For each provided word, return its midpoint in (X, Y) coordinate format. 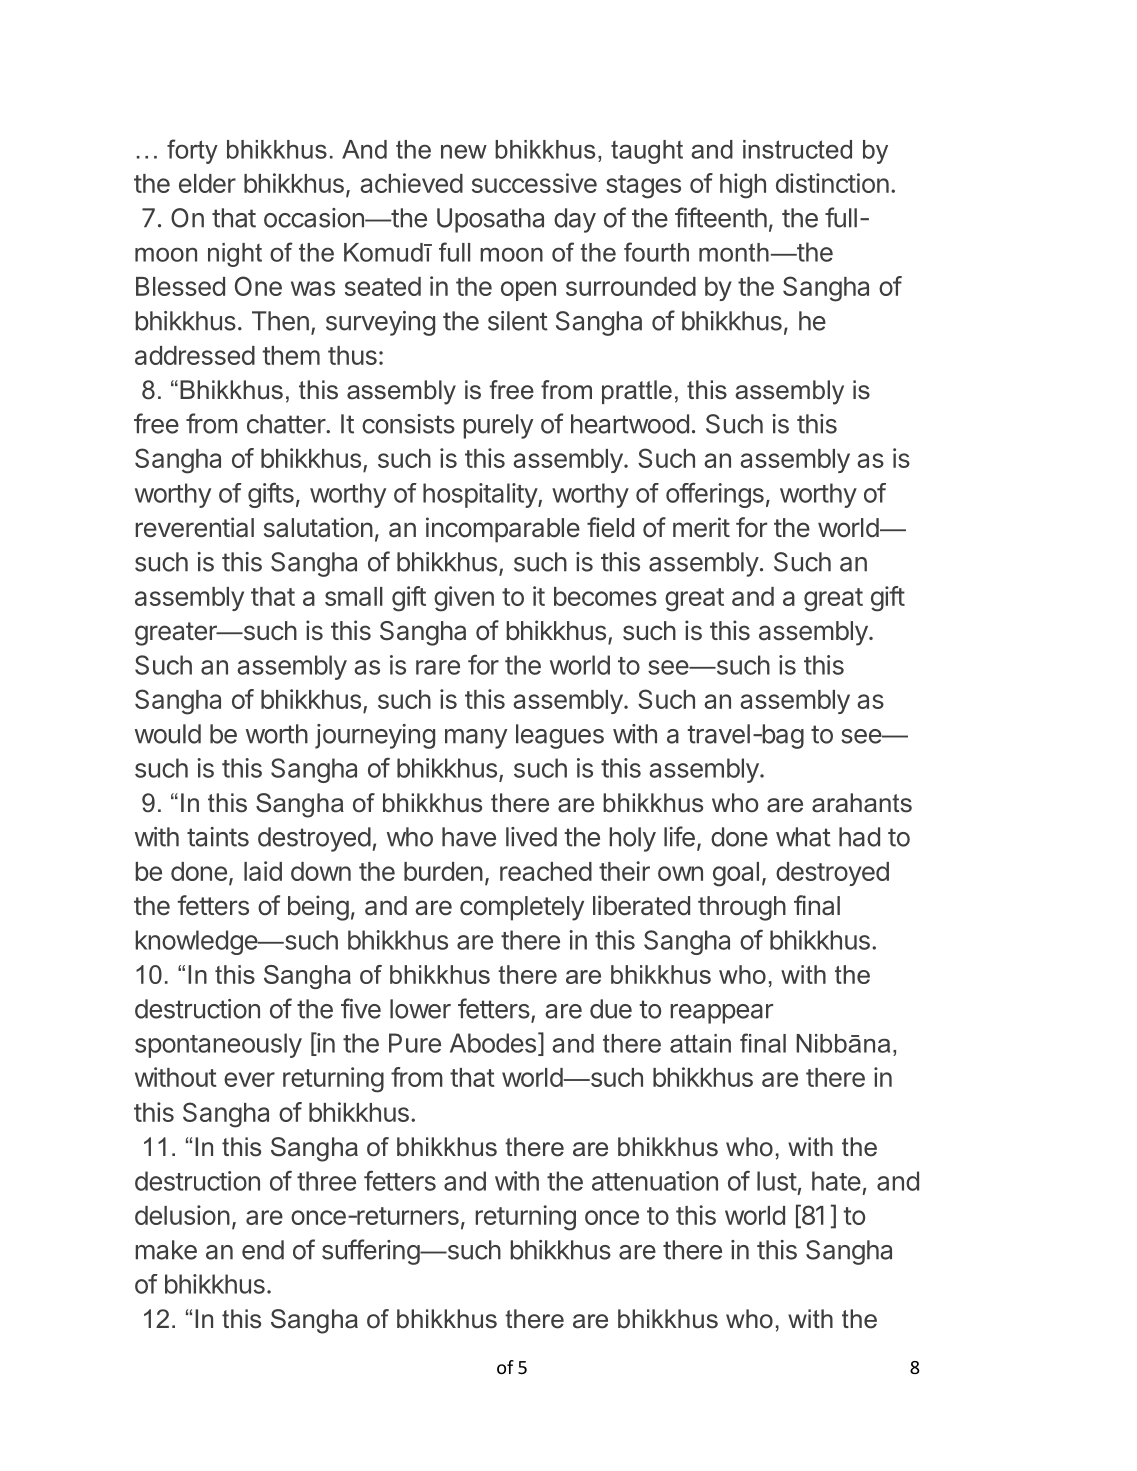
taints (218, 837)
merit (701, 527)
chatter (287, 424)
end (263, 1250)
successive (534, 183)
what (803, 837)
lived (531, 837)
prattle (637, 392)
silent (518, 321)
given (464, 599)
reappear (722, 1014)
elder (207, 183)
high (743, 186)
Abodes (493, 1043)
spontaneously (218, 1045)
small (354, 596)
